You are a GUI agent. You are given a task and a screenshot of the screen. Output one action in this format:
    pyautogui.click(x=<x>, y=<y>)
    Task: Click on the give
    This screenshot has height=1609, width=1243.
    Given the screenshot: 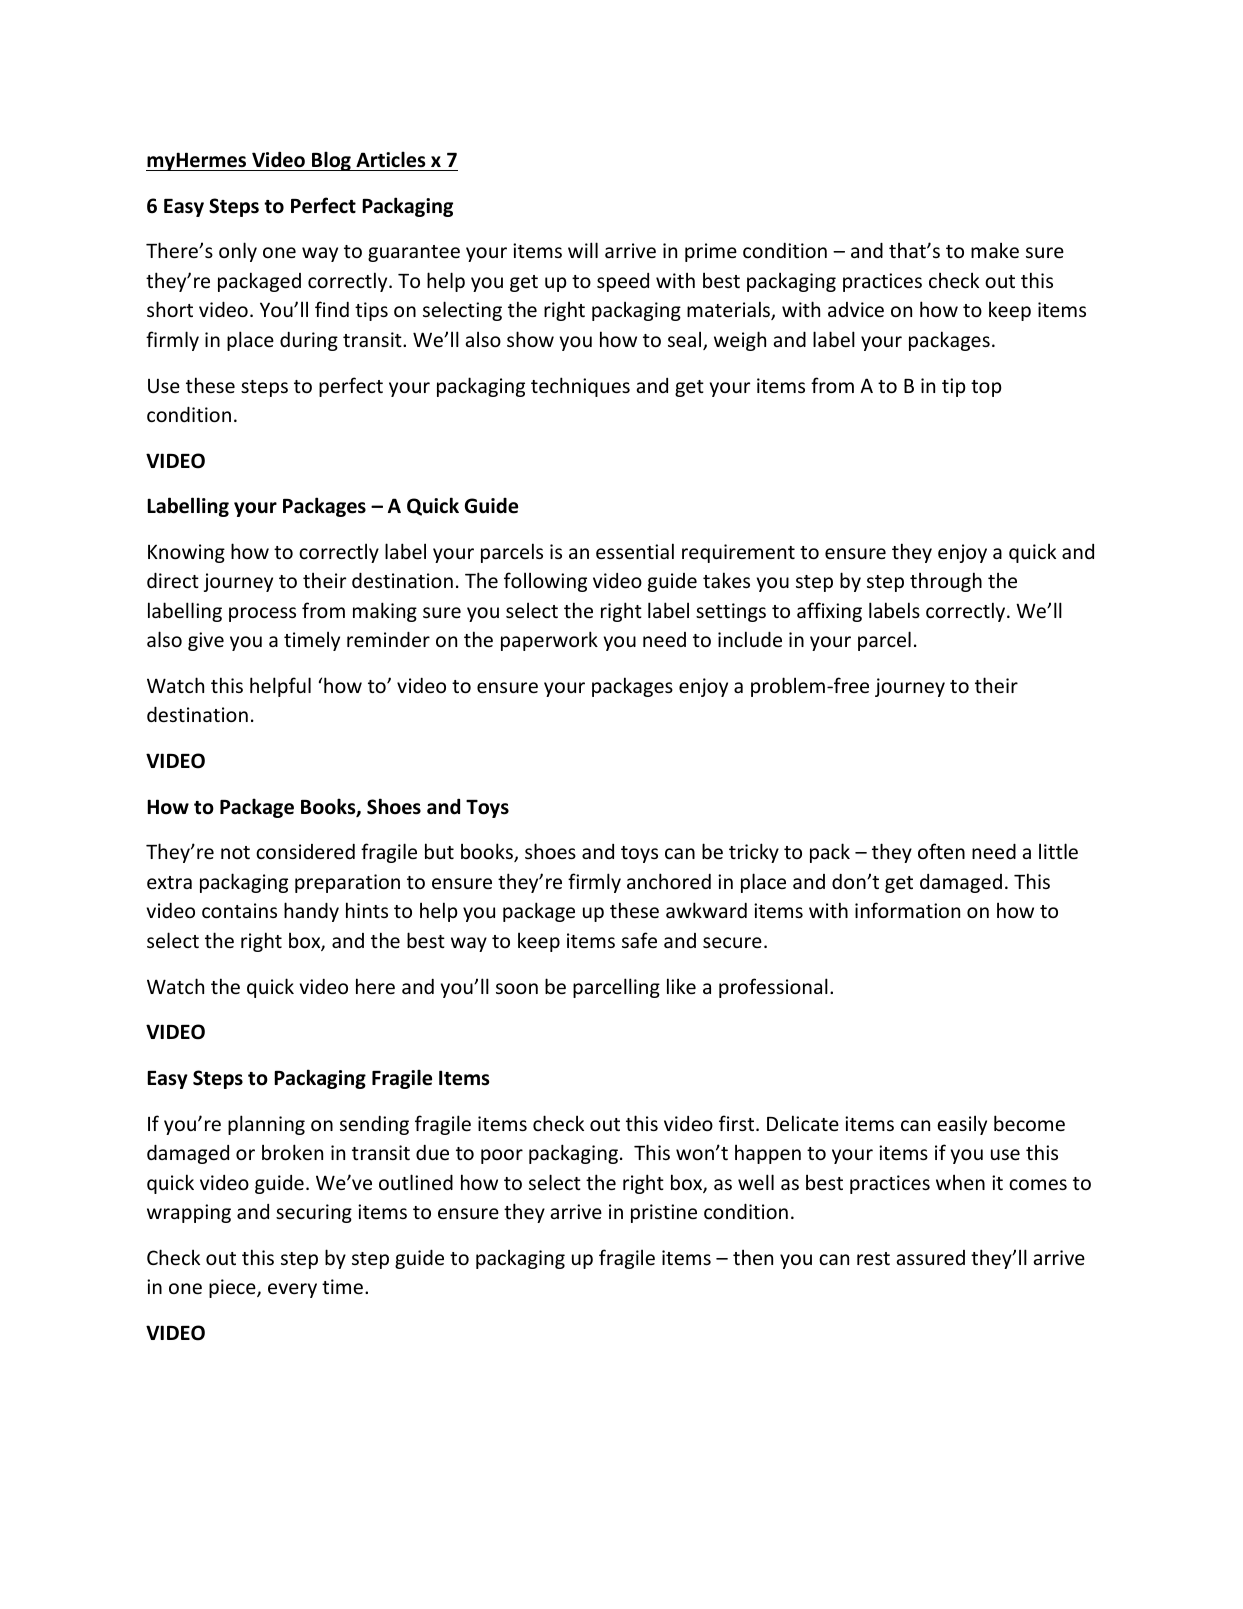 What is the action you would take?
    pyautogui.click(x=206, y=641)
